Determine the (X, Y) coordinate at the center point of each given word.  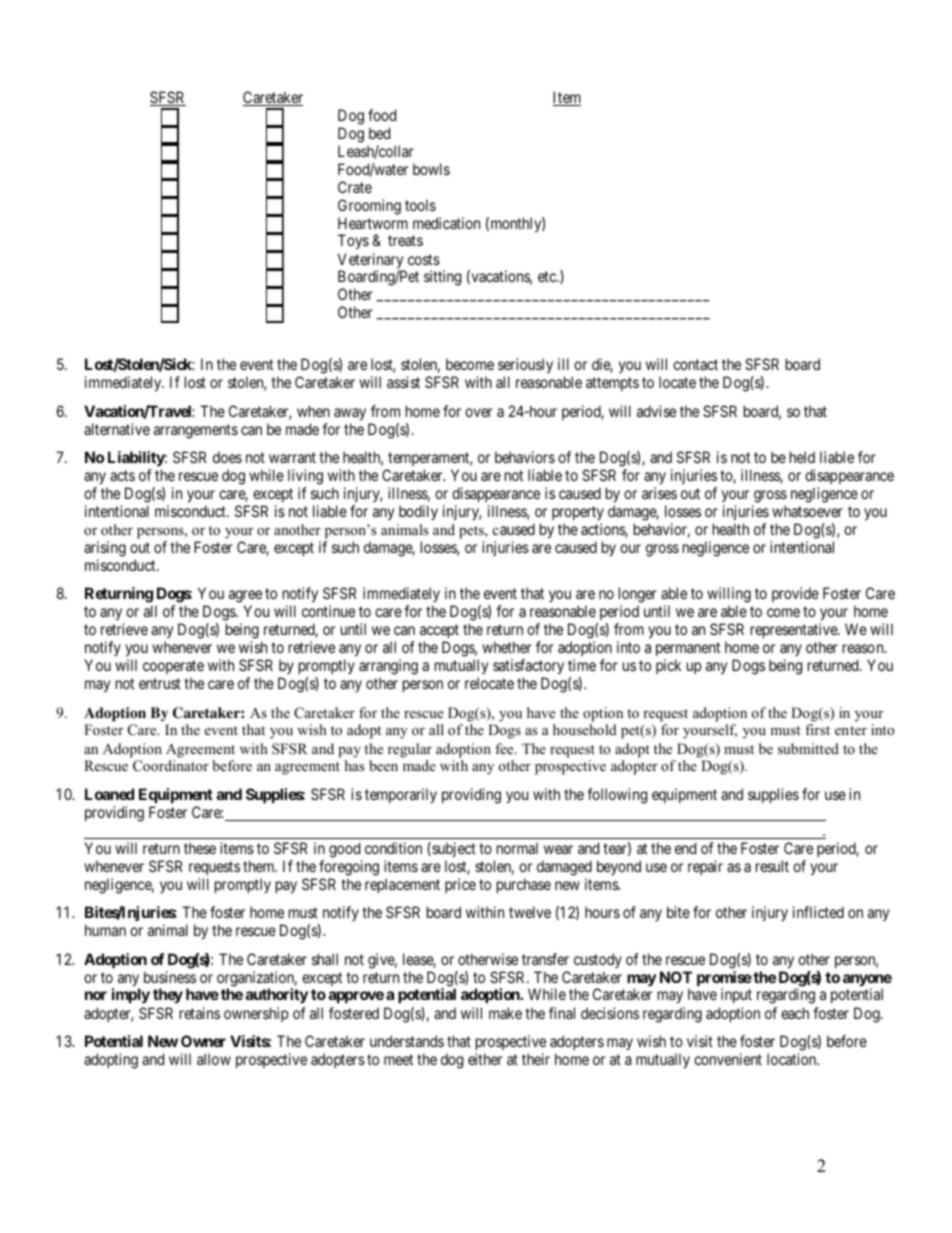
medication (446, 223)
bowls (431, 169)
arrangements (196, 431)
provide (795, 594)
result (772, 866)
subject (453, 849)
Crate (355, 187)
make (505, 1013)
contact (695, 364)
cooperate (173, 667)
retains (200, 1013)
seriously (525, 365)
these (200, 848)
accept (439, 631)
